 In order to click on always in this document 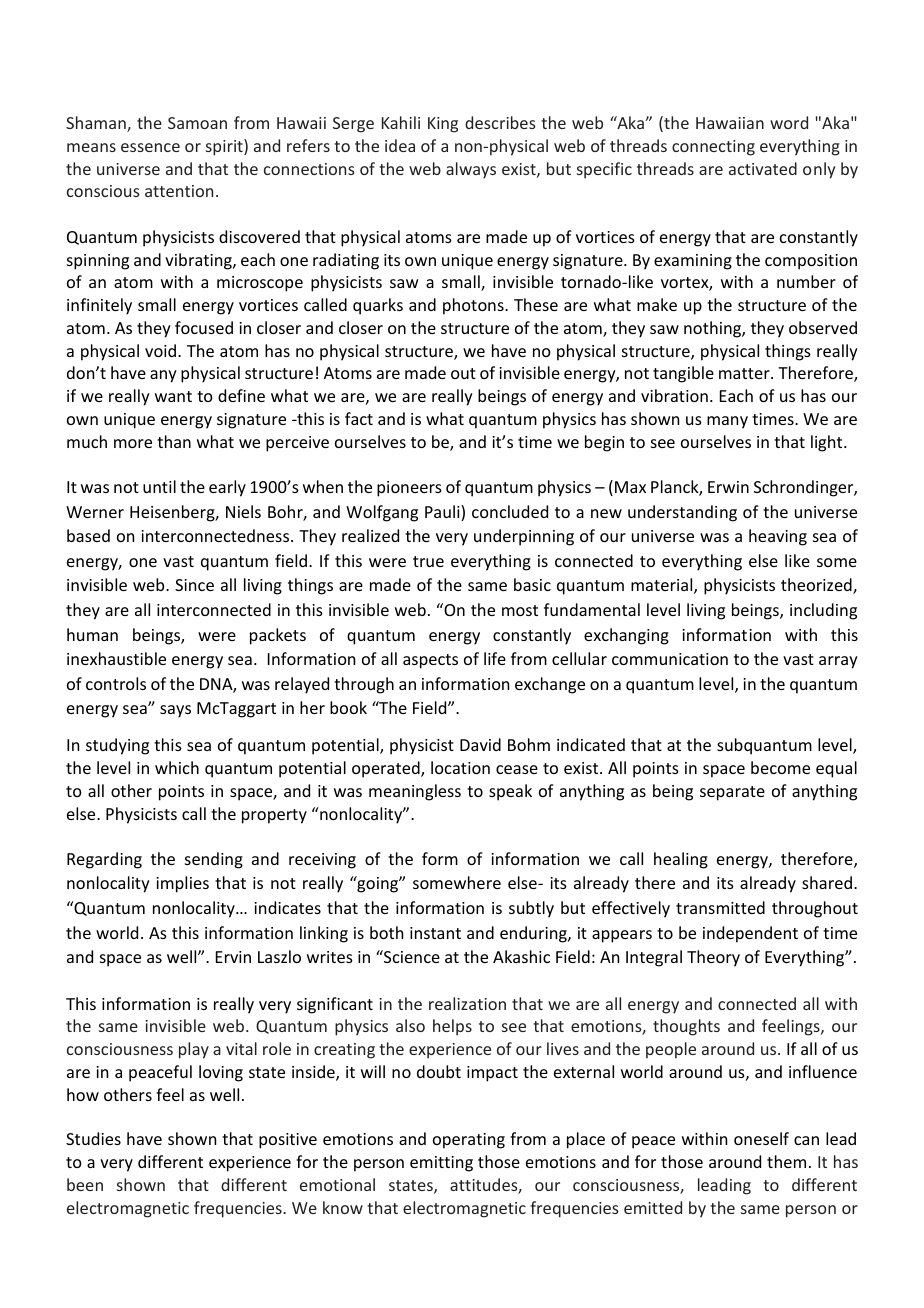, I will do `click(471, 170)`.
